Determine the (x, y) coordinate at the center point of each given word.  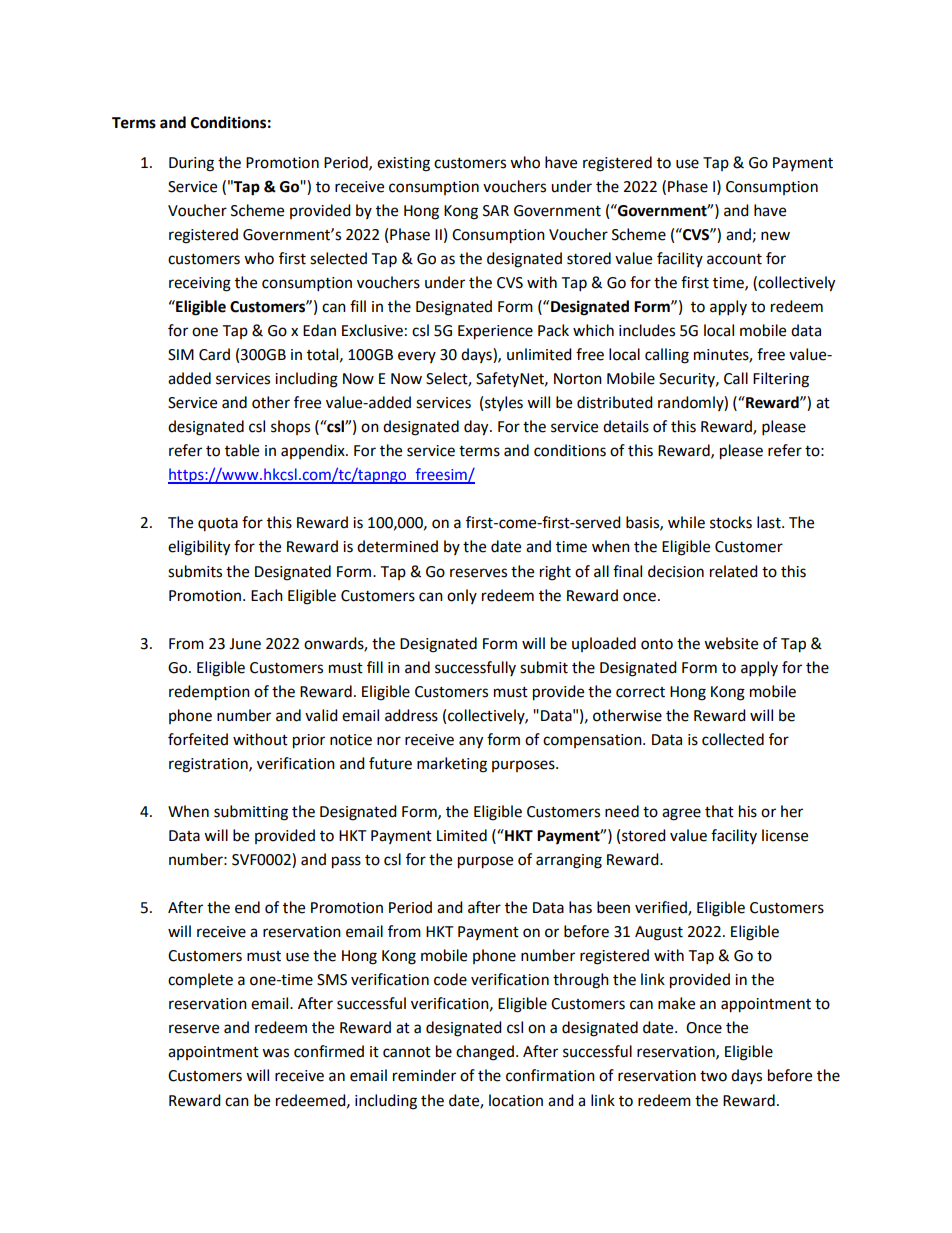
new (775, 236)
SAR (496, 211)
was (275, 1053)
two (713, 1076)
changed (485, 1053)
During (191, 164)
